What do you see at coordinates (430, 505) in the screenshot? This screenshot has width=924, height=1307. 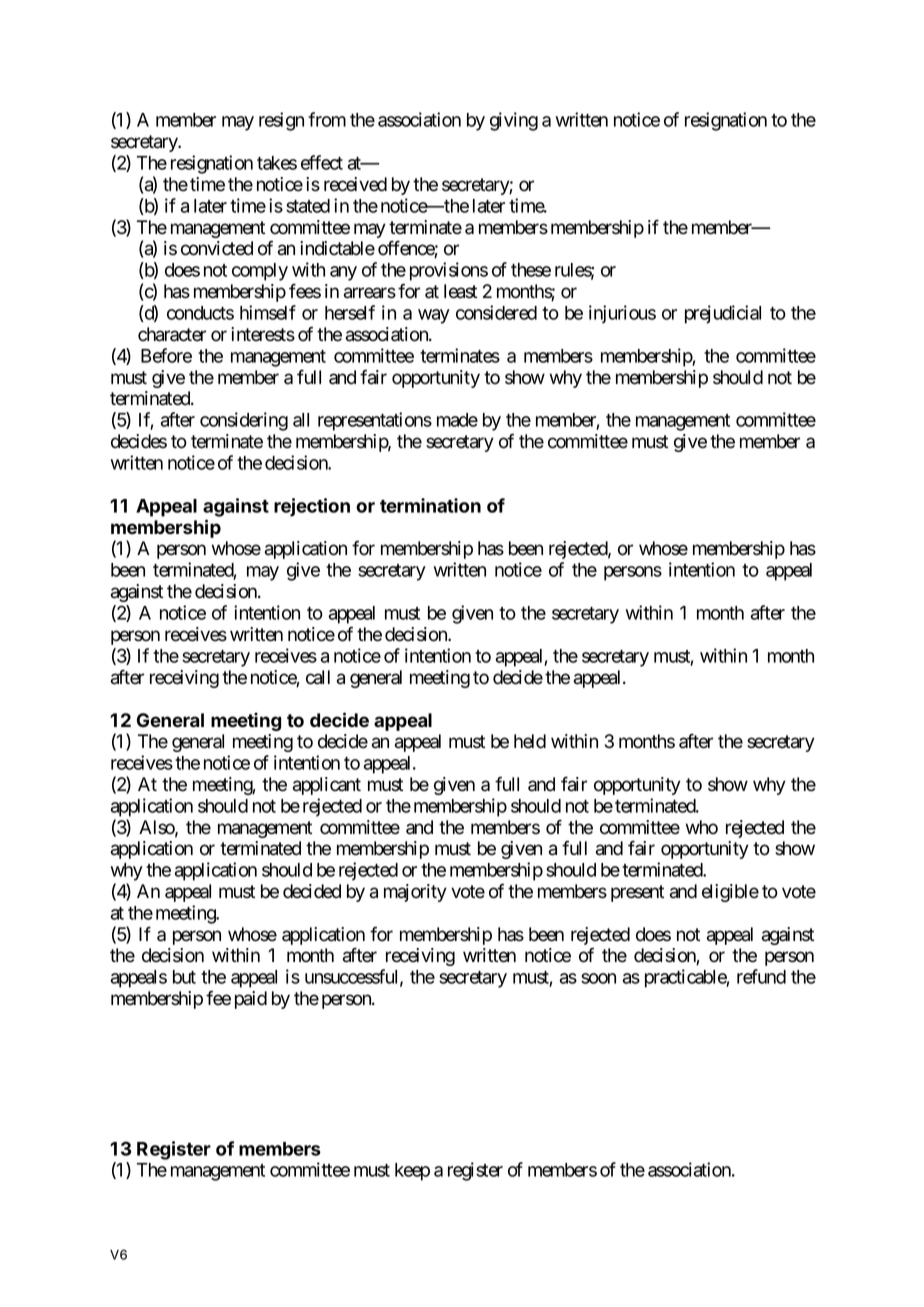 I see `termination` at bounding box center [430, 505].
